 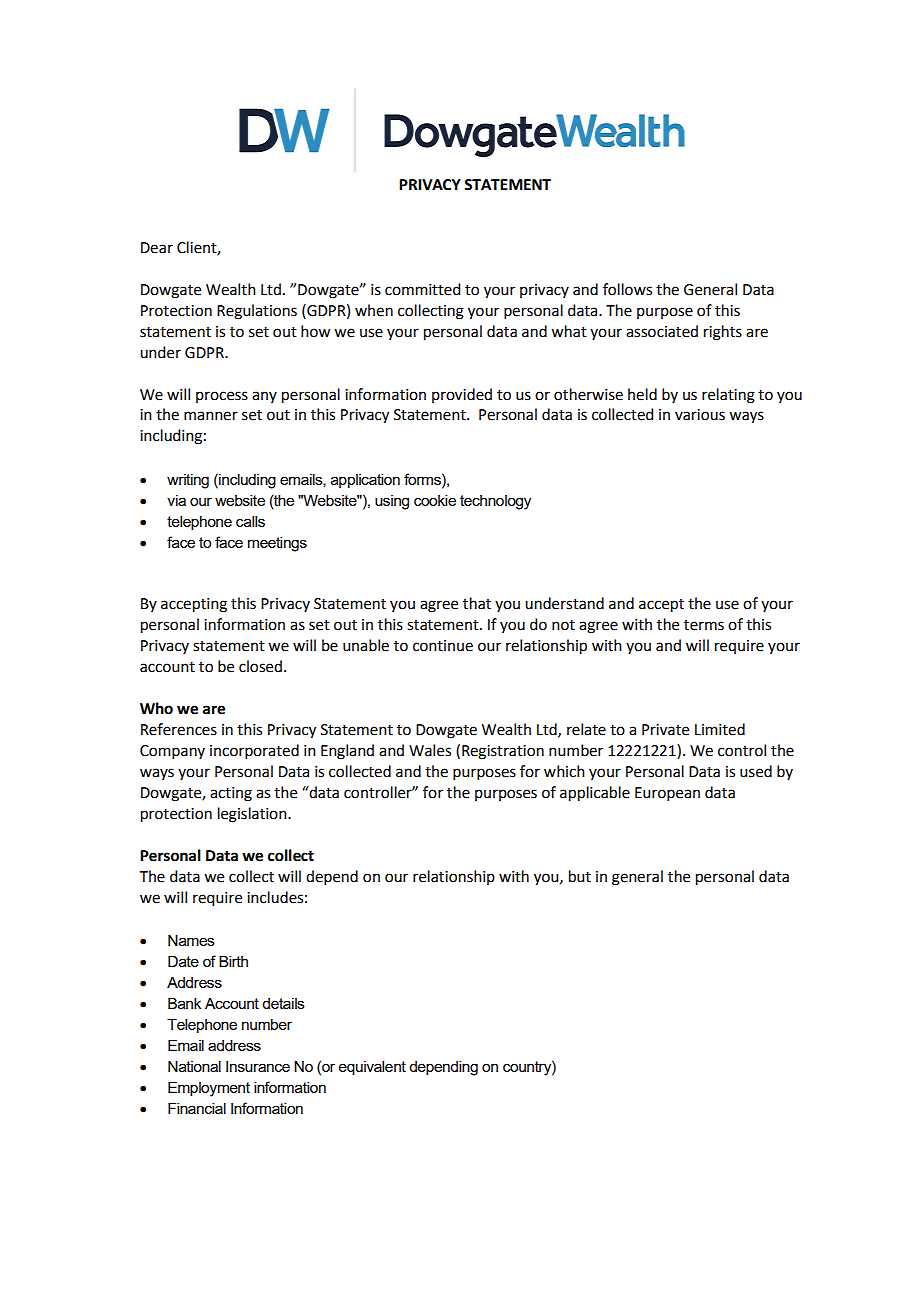 I want to click on legislation, so click(x=253, y=815).
